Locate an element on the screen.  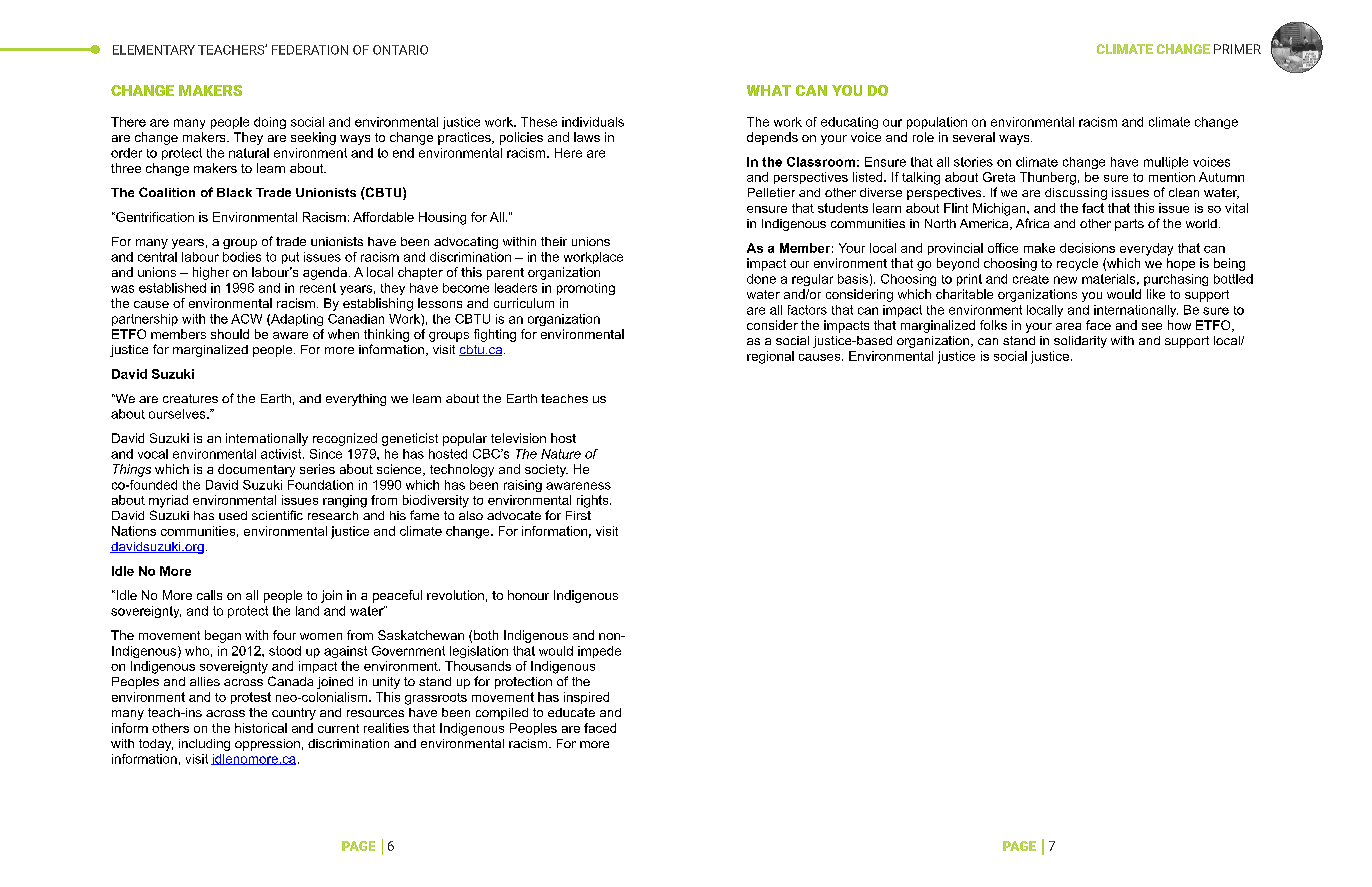
PRIMER is located at coordinates (1237, 49).
